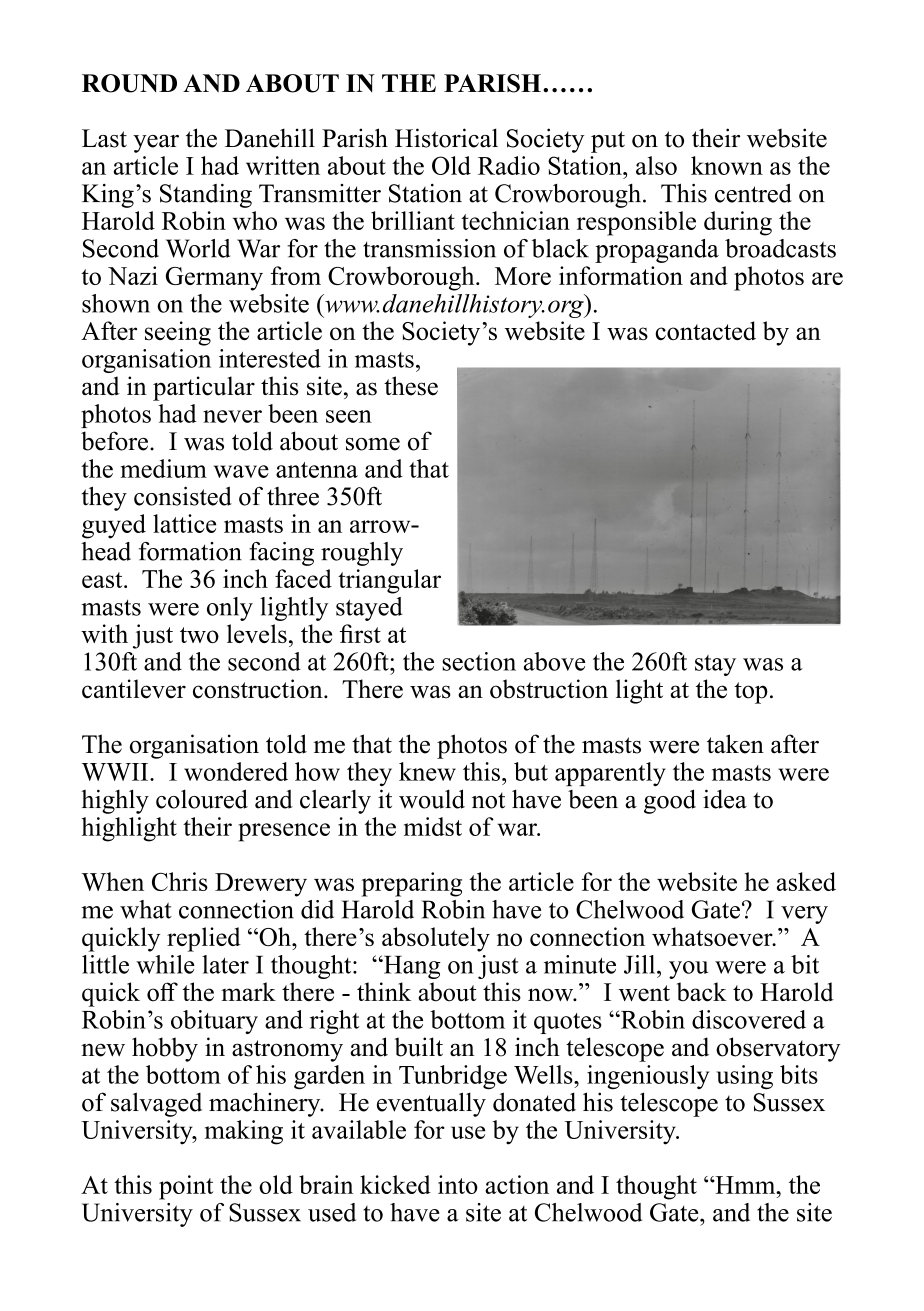 Image resolution: width=924 pixels, height=1311 pixels. Describe the element at coordinates (186, 1187) in the document. I see `point` at that location.
